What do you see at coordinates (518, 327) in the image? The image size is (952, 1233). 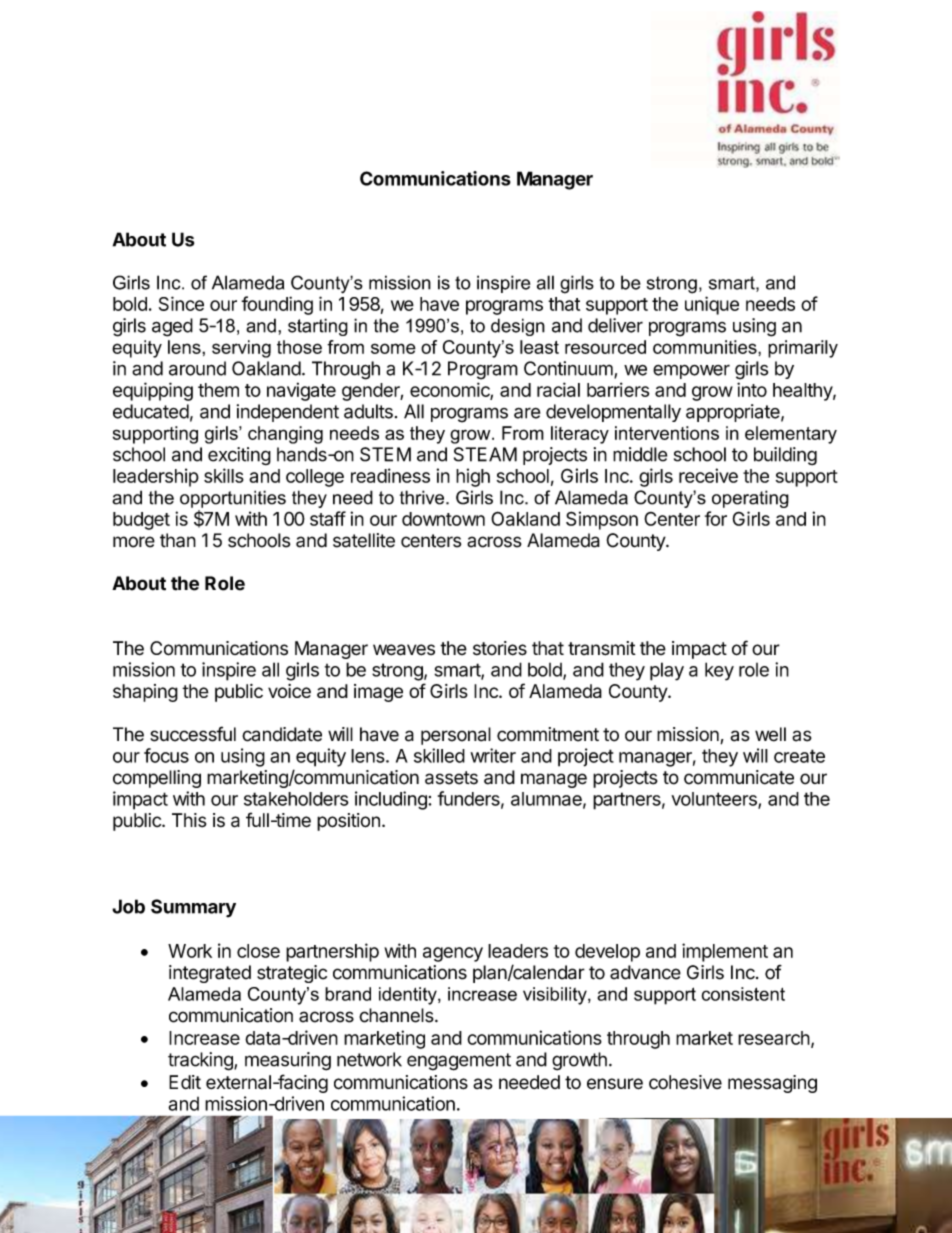 I see `design` at bounding box center [518, 327].
